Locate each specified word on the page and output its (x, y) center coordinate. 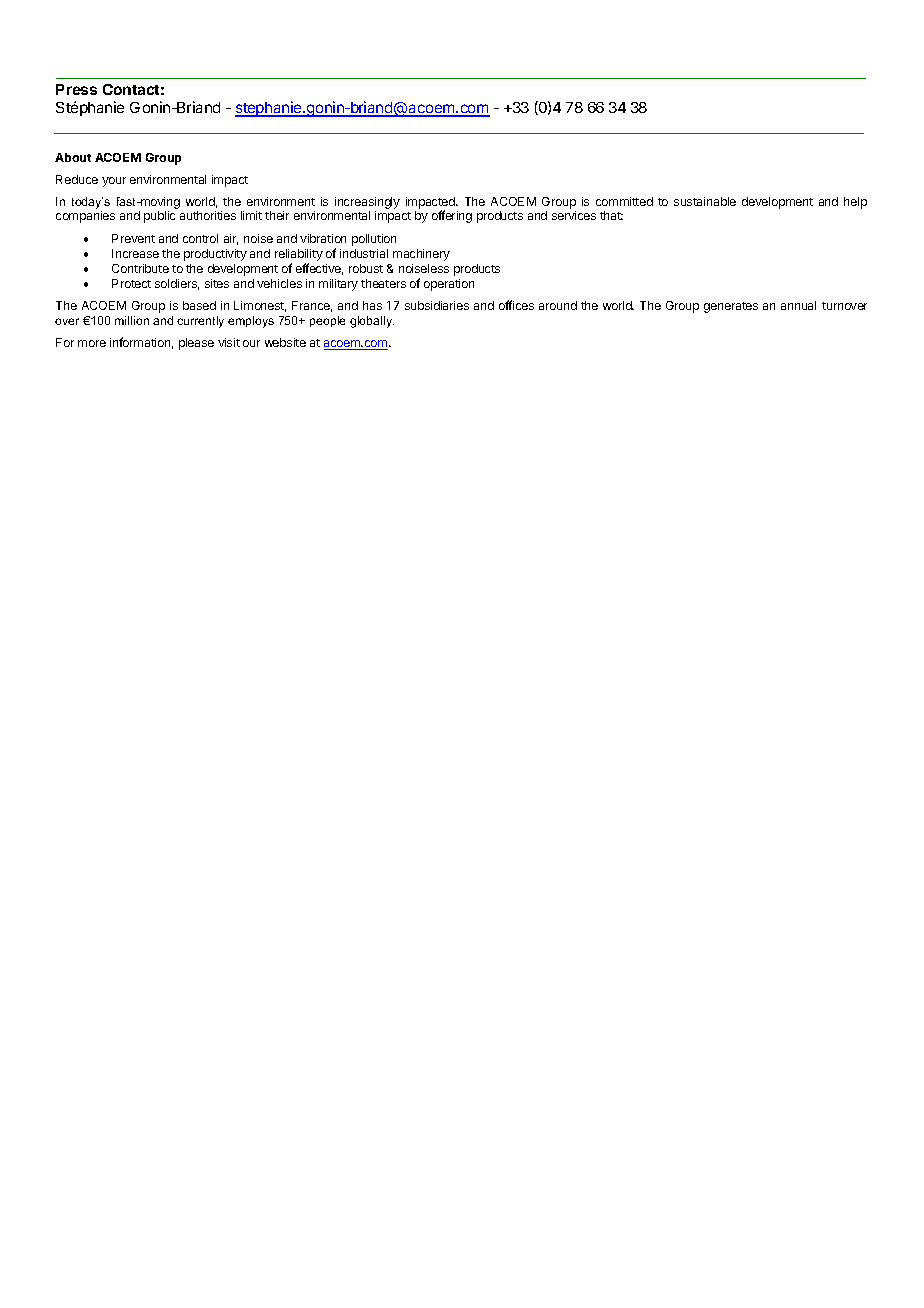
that (611, 215)
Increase (135, 253)
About (73, 157)
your (114, 182)
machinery (421, 255)
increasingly (367, 203)
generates (731, 307)
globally (372, 322)
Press (76, 89)
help (855, 203)
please (196, 344)
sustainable (705, 201)
